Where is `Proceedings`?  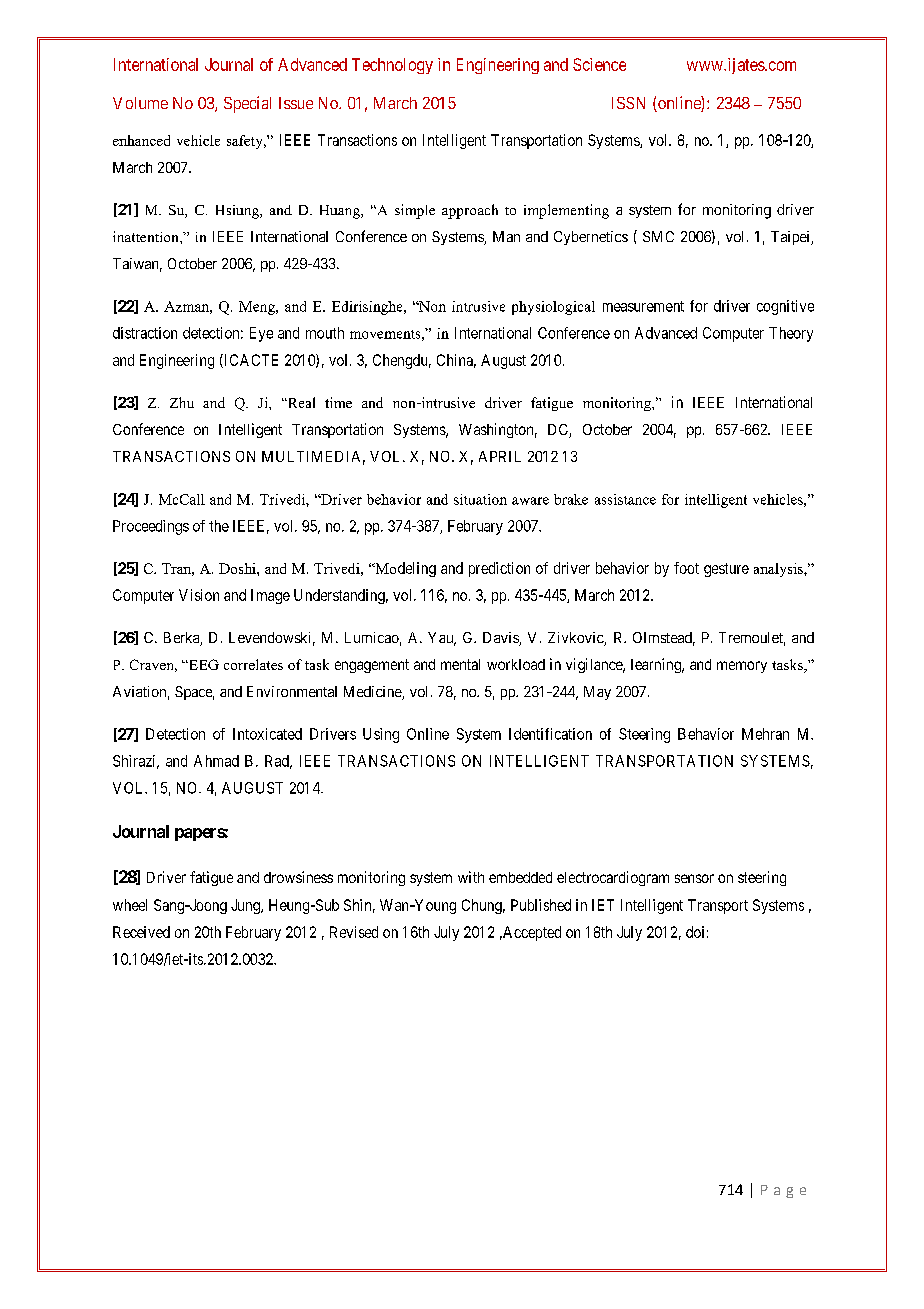 Proceedings is located at coordinates (151, 527).
